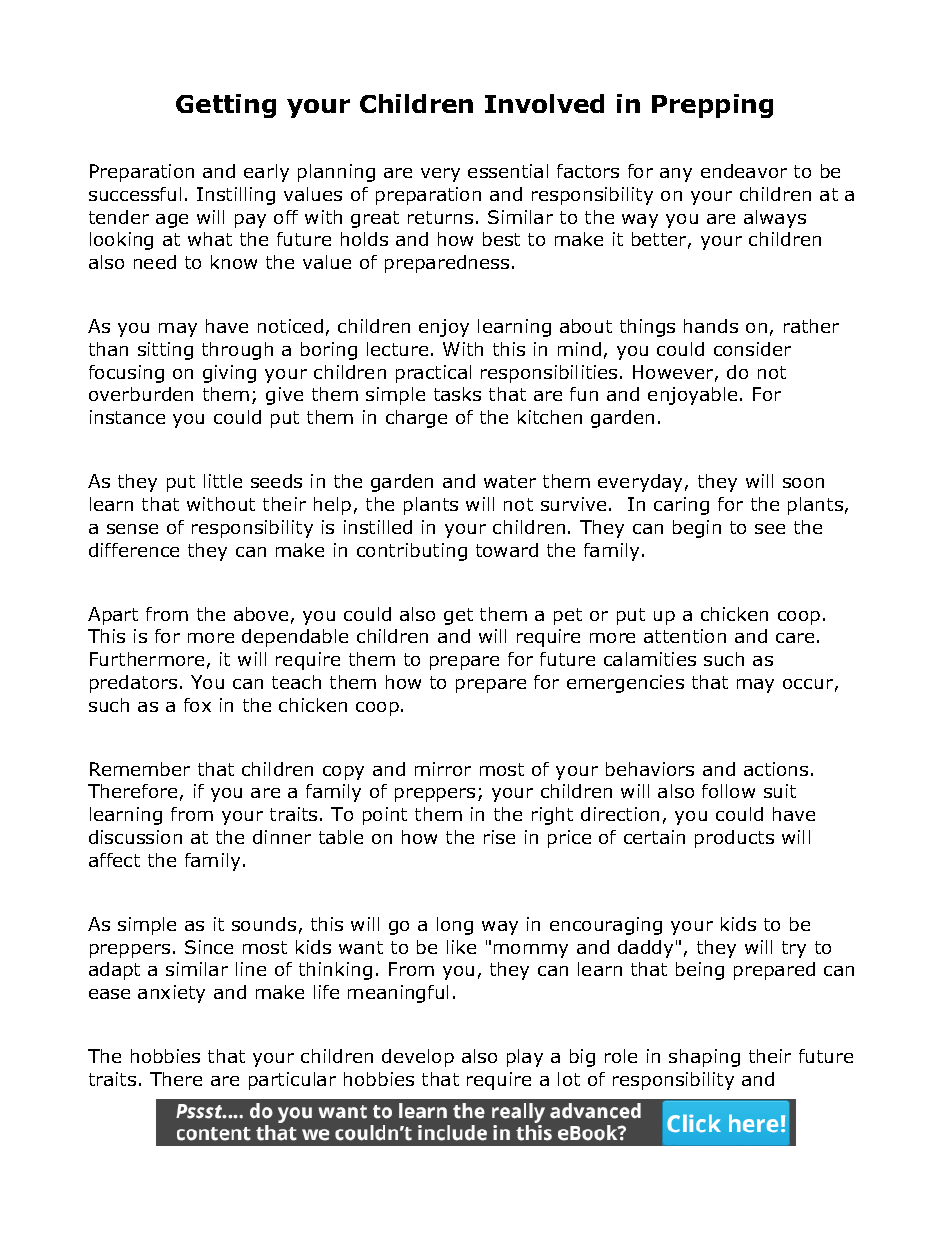  I want to click on contributing, so click(412, 552).
